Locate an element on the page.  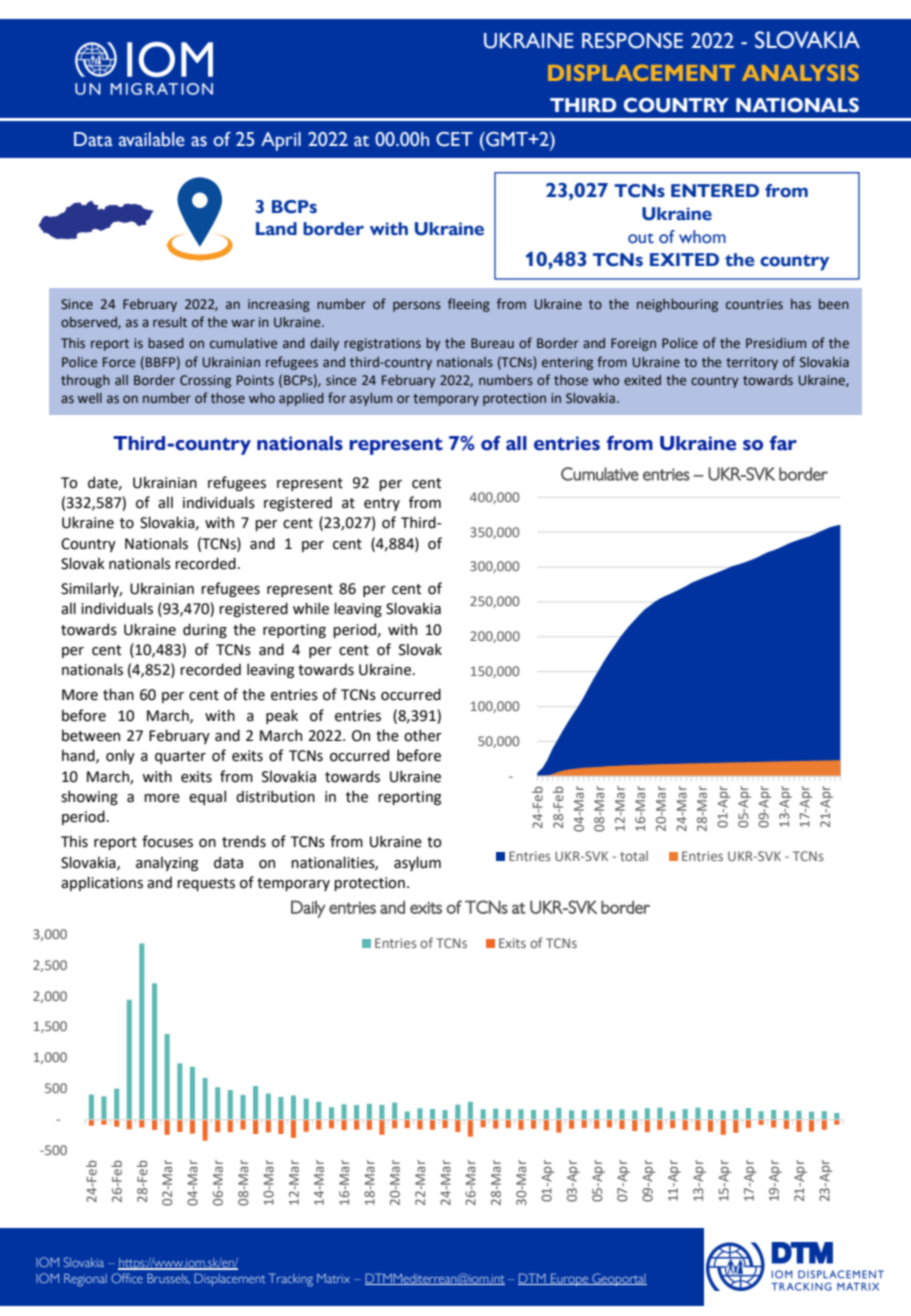
Brussels is located at coordinates (168, 1278).
